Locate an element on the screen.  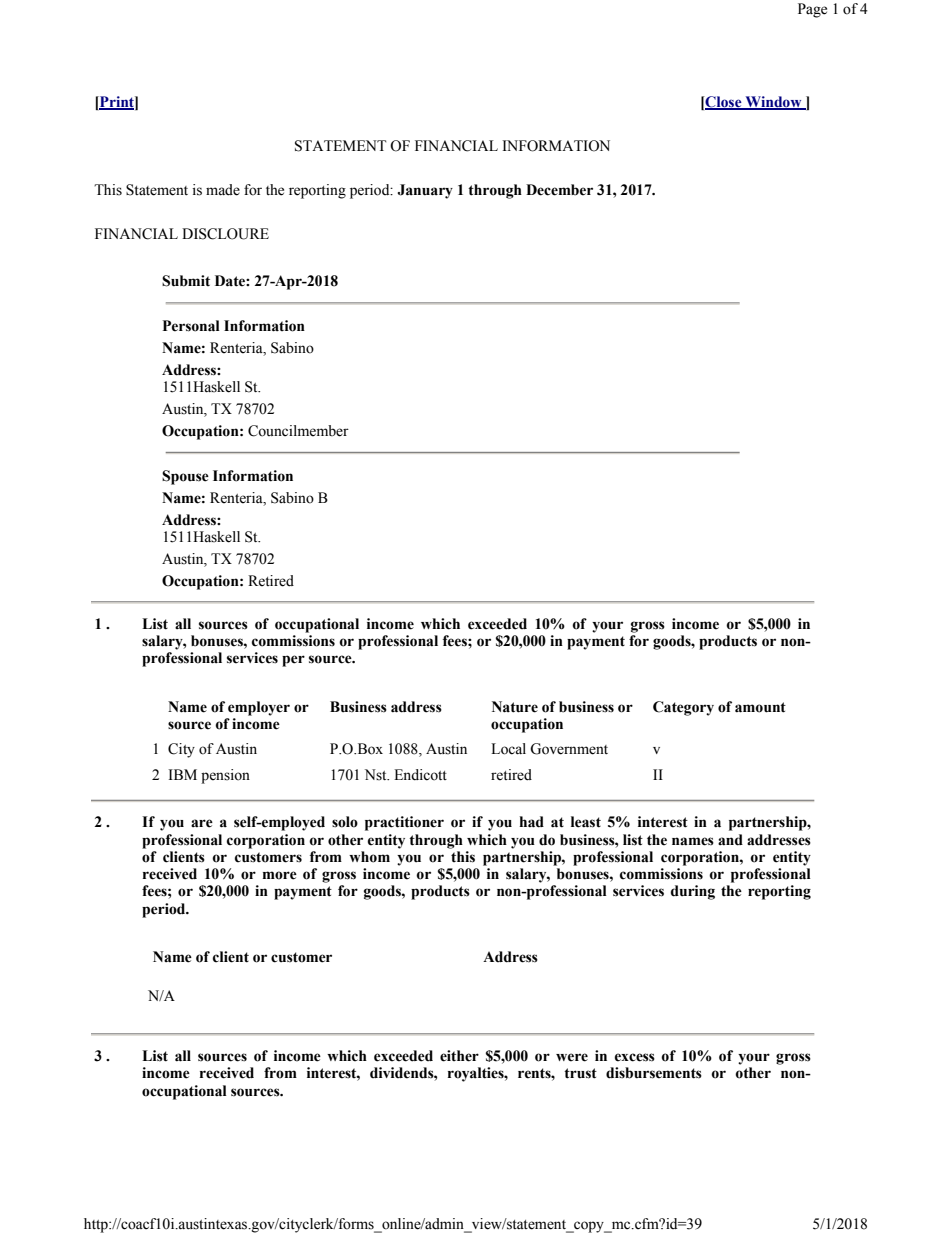
Category is located at coordinates (683, 708).
